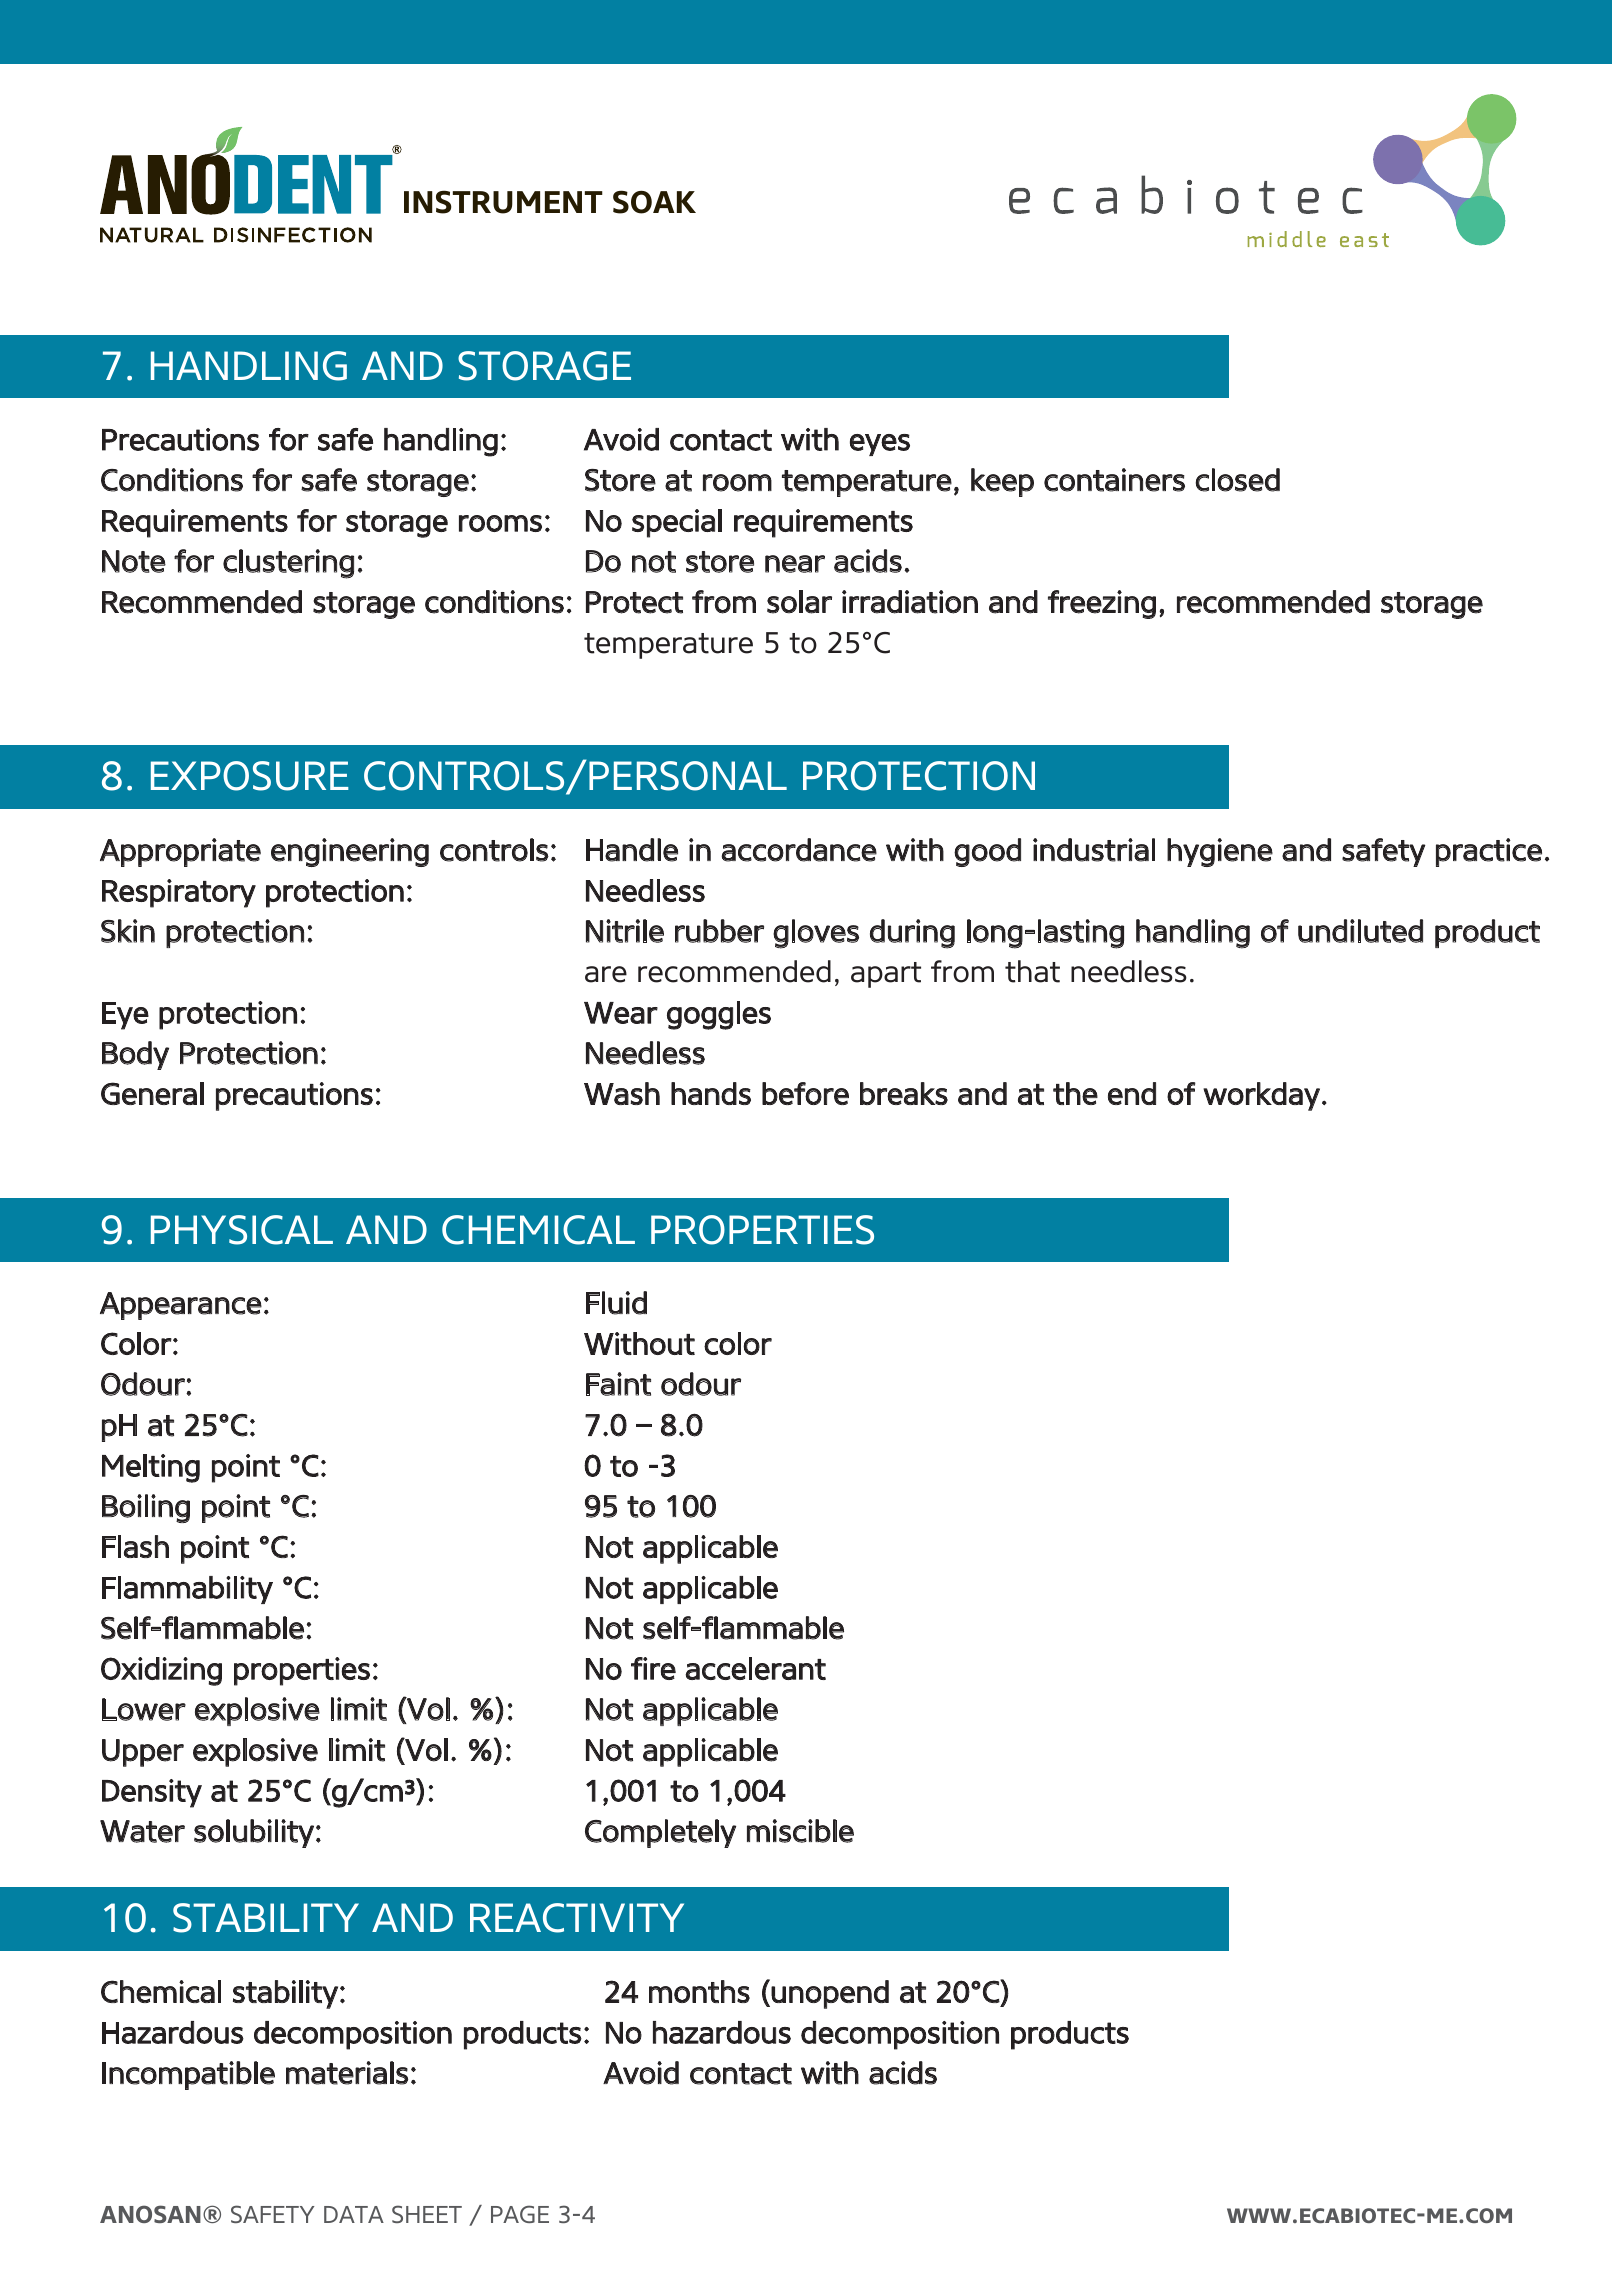 The width and height of the image is (1612, 2280). I want to click on accelerant, so click(755, 1668).
